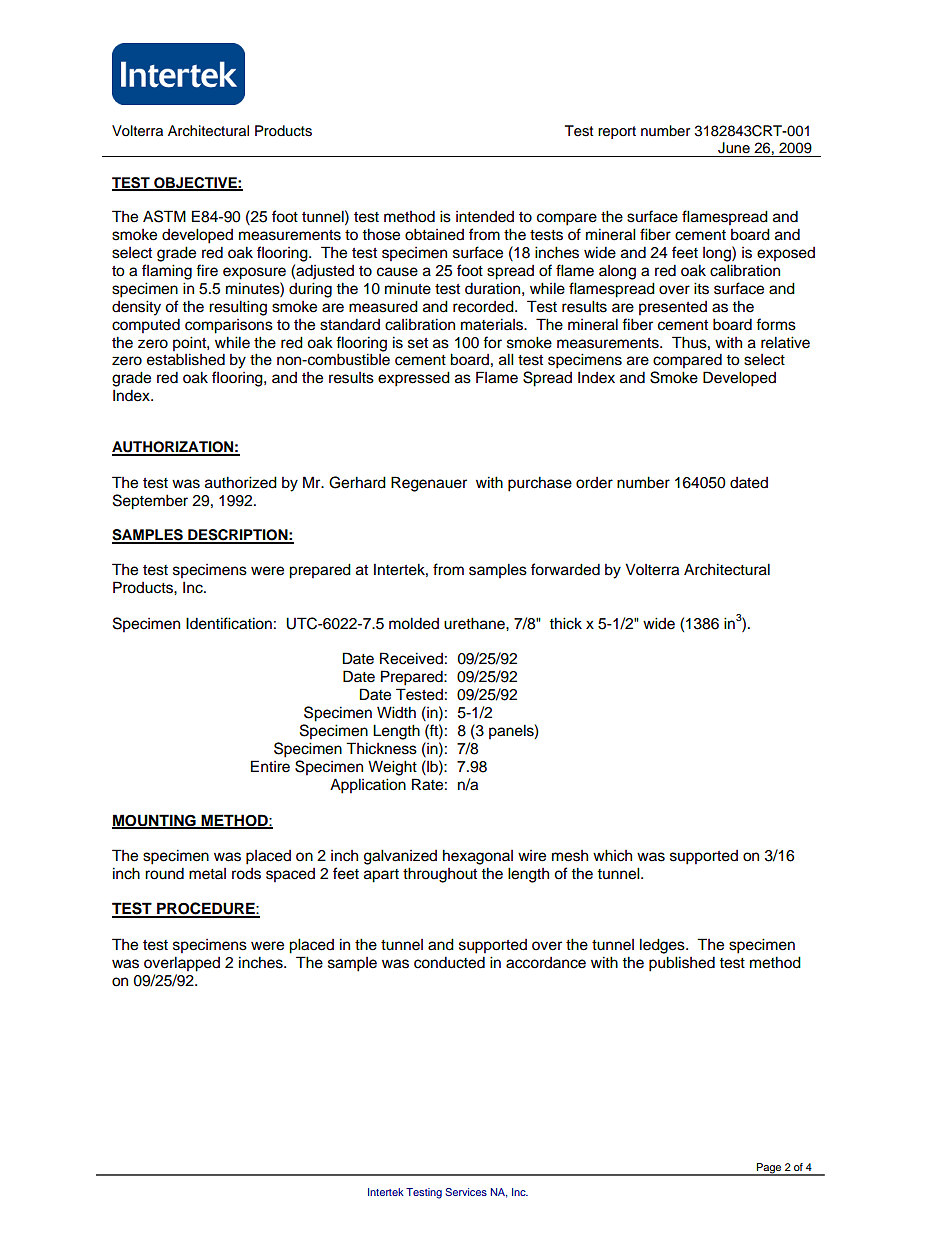 This document has height=1233, width=952. Describe the element at coordinates (466, 1192) in the document. I see `Services` at that location.
